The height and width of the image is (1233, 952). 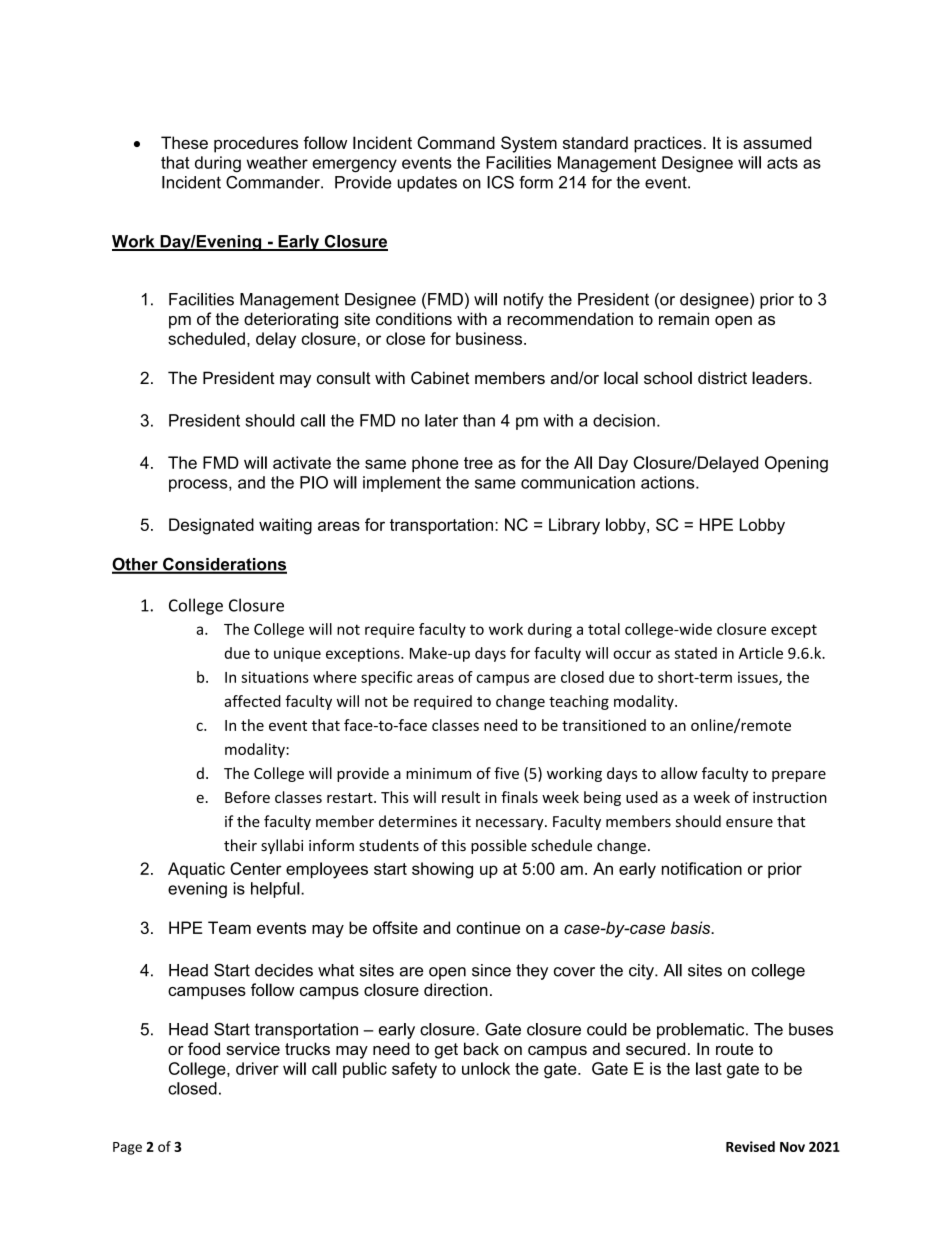 I want to click on unlock, so click(x=486, y=1068).
